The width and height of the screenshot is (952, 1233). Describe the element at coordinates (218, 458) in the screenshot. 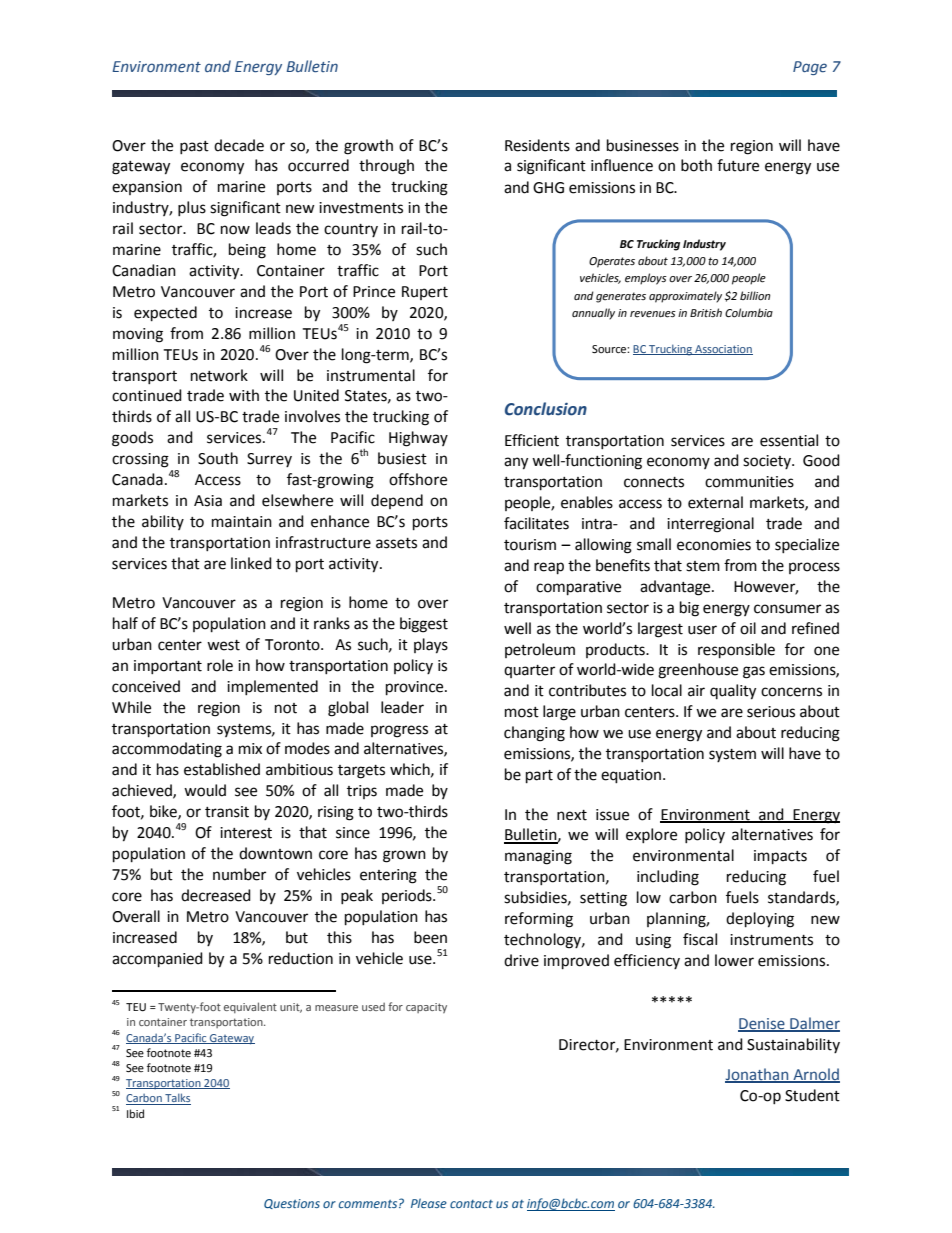

I see `South` at that location.
